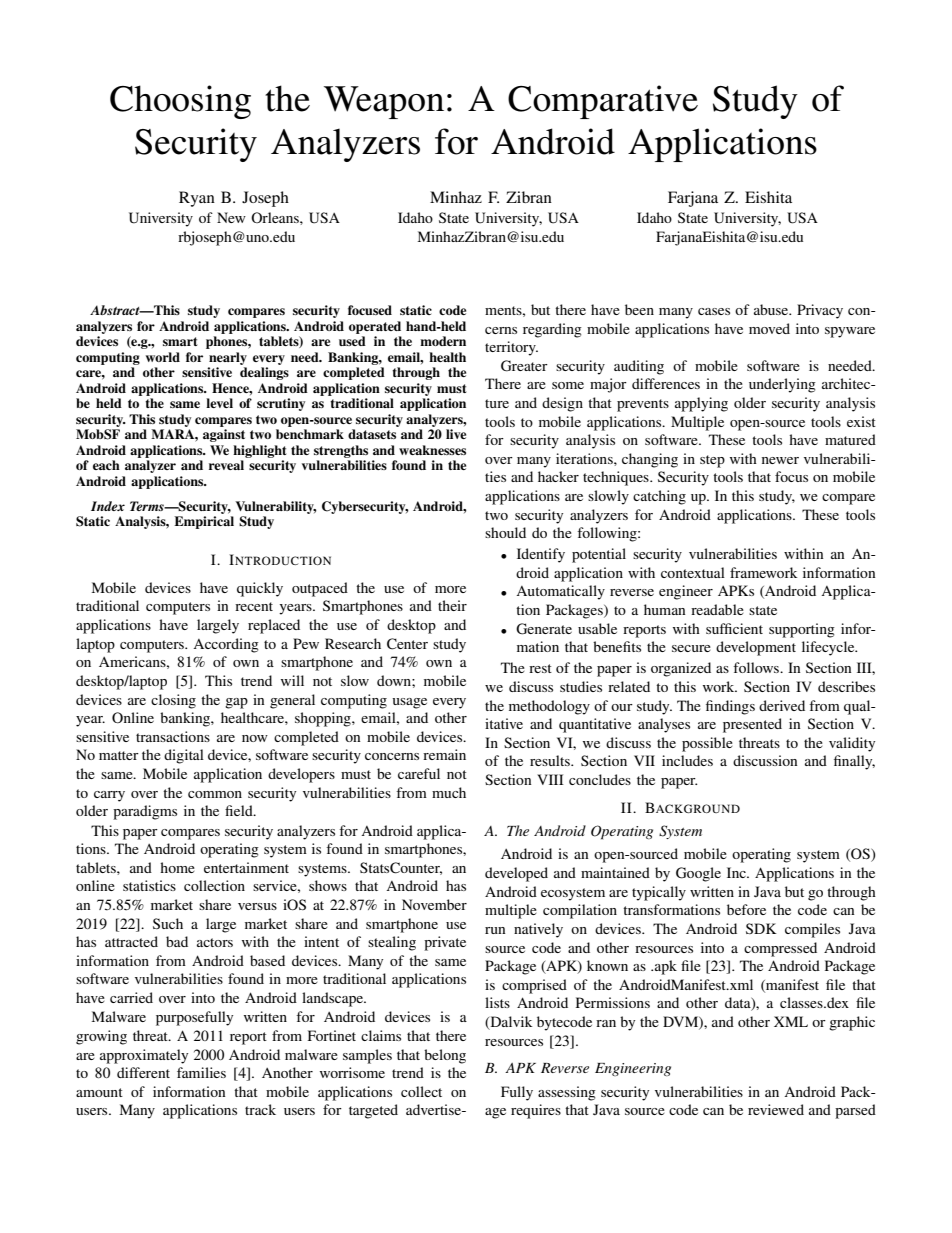 The width and height of the screenshot is (952, 1233). Describe the element at coordinates (384, 102) in the screenshot. I see `Weapon` at that location.
